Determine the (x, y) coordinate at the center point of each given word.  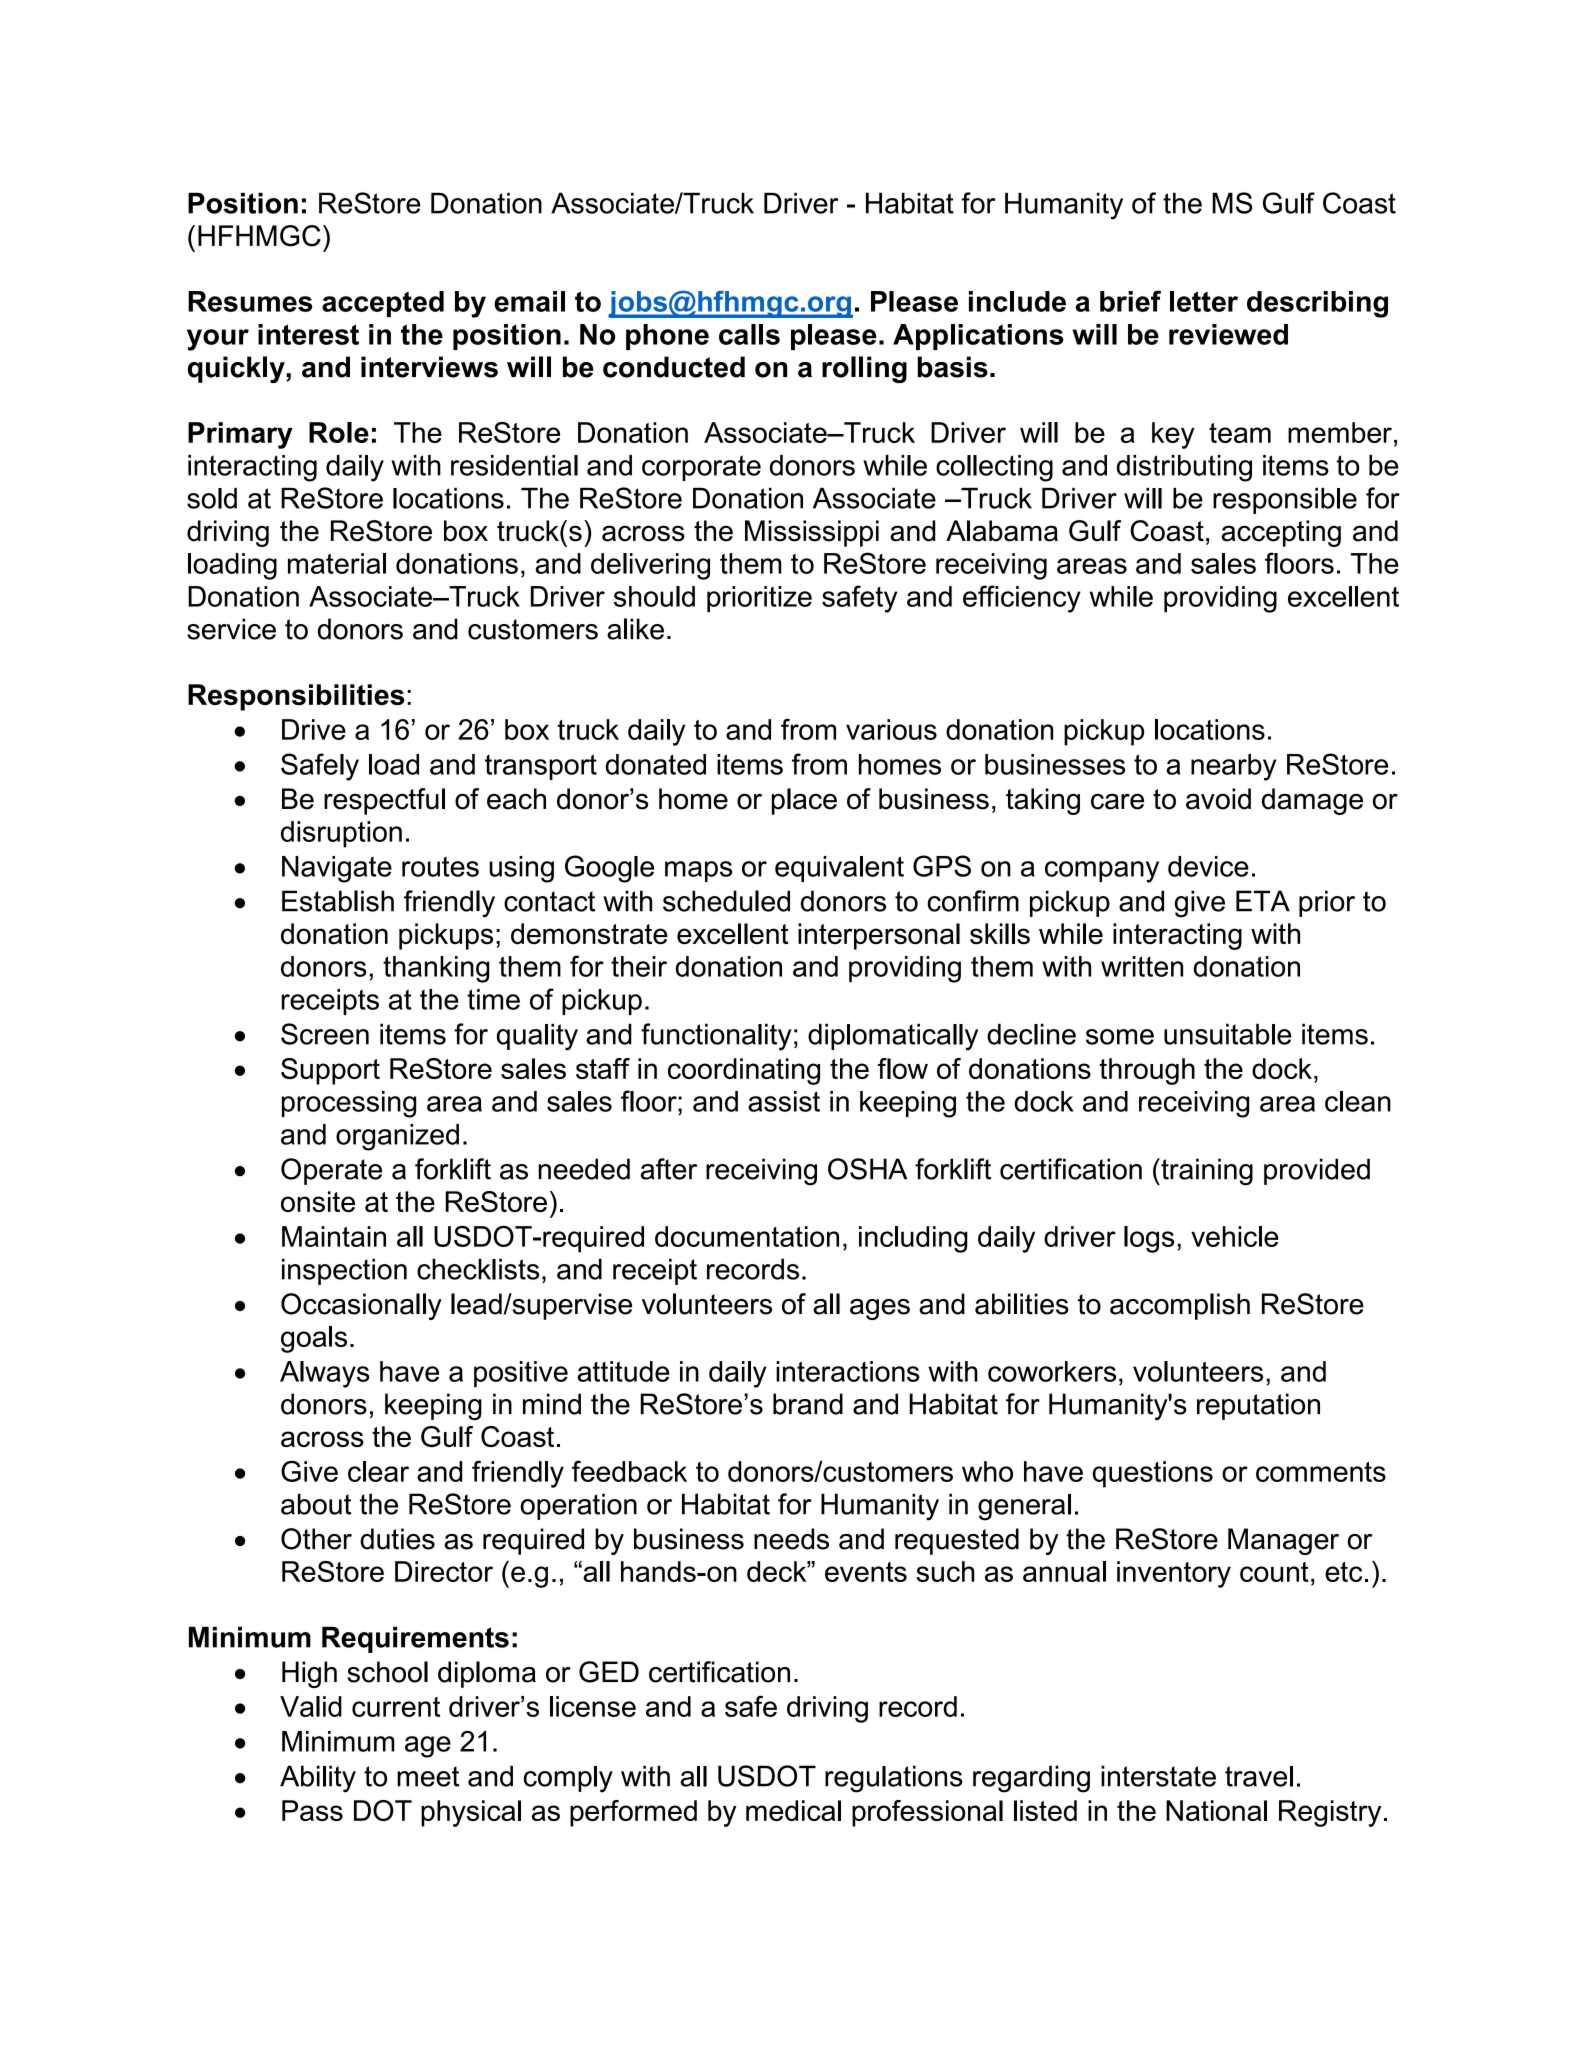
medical (793, 1810)
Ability (318, 1779)
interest (308, 334)
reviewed (1228, 334)
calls (749, 334)
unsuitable (1228, 1034)
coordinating (744, 1071)
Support (330, 1071)
